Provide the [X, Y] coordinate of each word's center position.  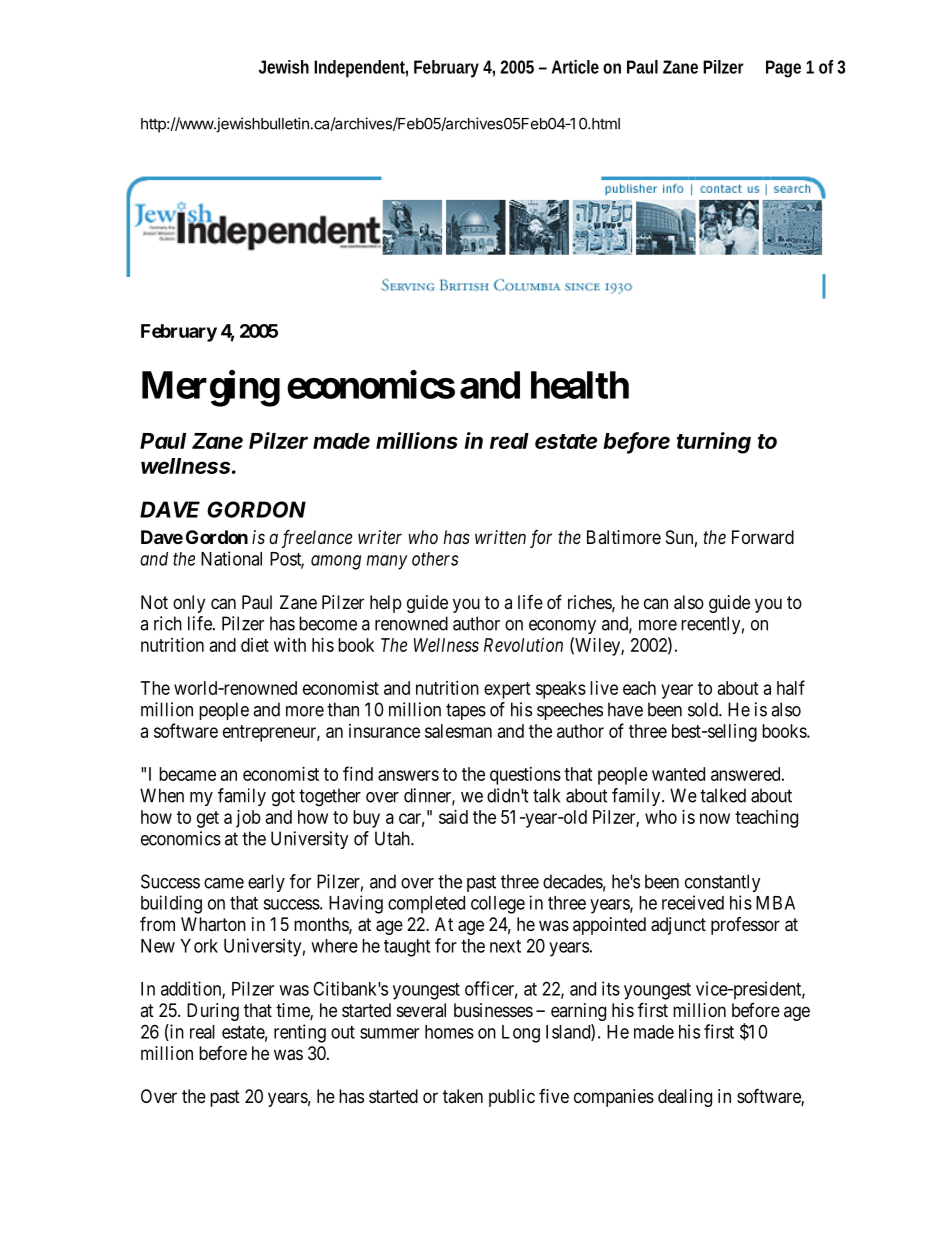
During [213, 1012]
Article [575, 67]
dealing [685, 1098]
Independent [361, 69]
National [231, 558]
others [435, 559]
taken [463, 1096]
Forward [763, 537]
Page [783, 69]
